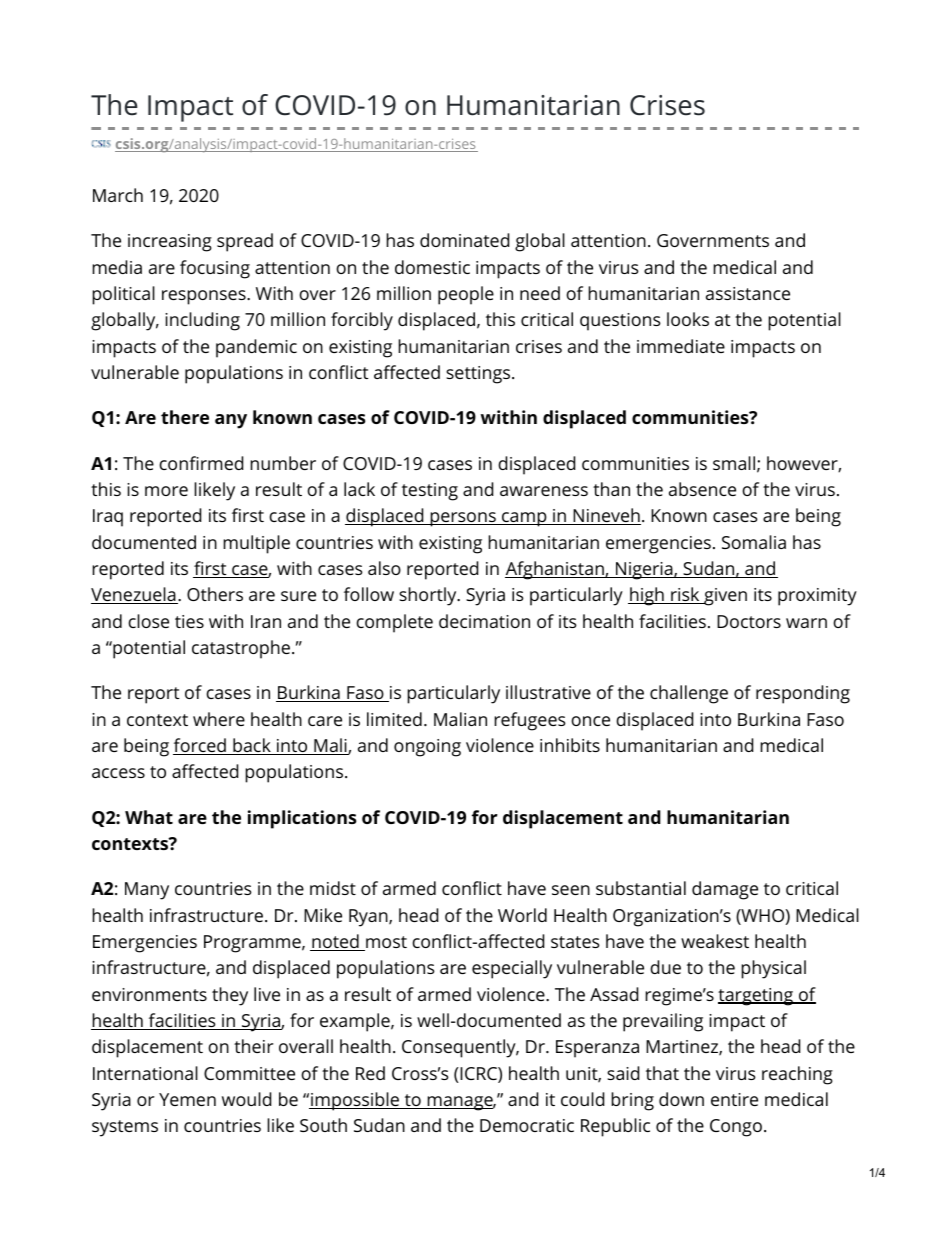  Describe the element at coordinates (464, 240) in the document. I see `dominated` at that location.
